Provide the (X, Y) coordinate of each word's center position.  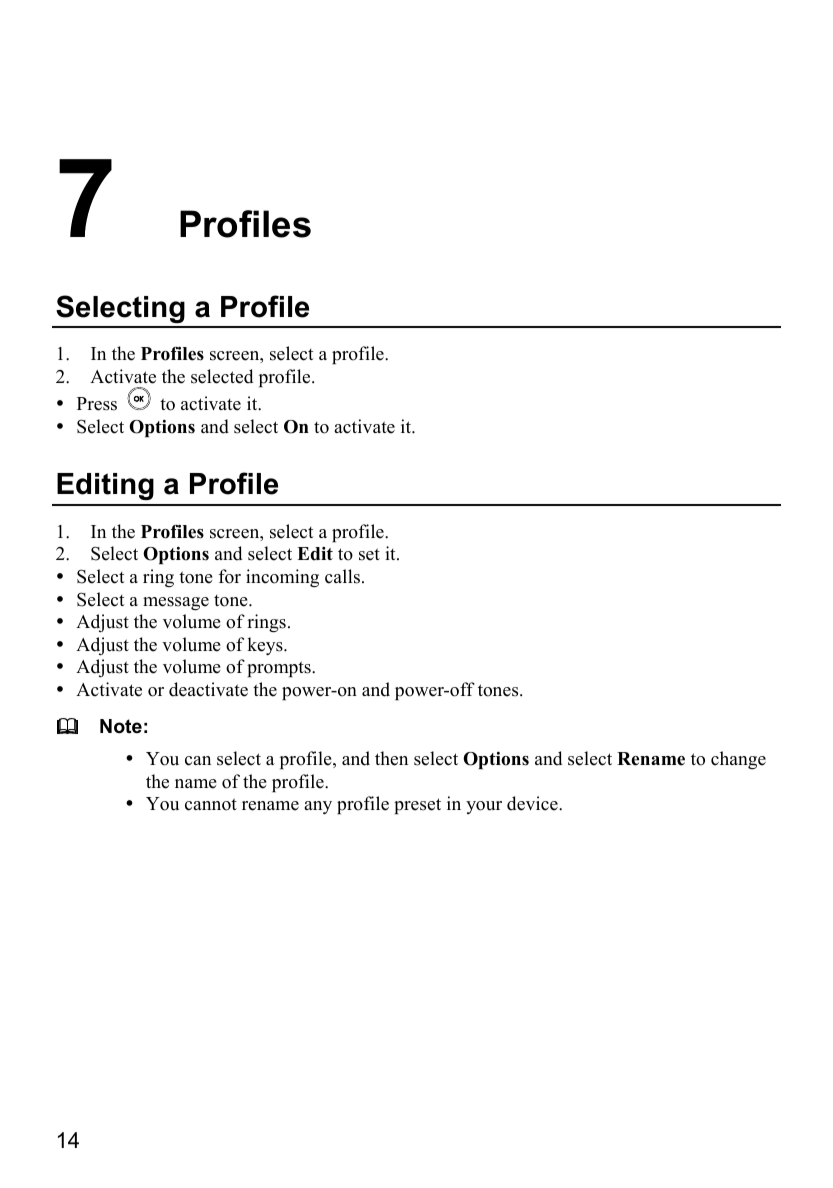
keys (266, 646)
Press (97, 404)
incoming (282, 578)
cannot (211, 804)
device (533, 803)
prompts (280, 669)
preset (417, 806)
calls (342, 576)
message (176, 603)
